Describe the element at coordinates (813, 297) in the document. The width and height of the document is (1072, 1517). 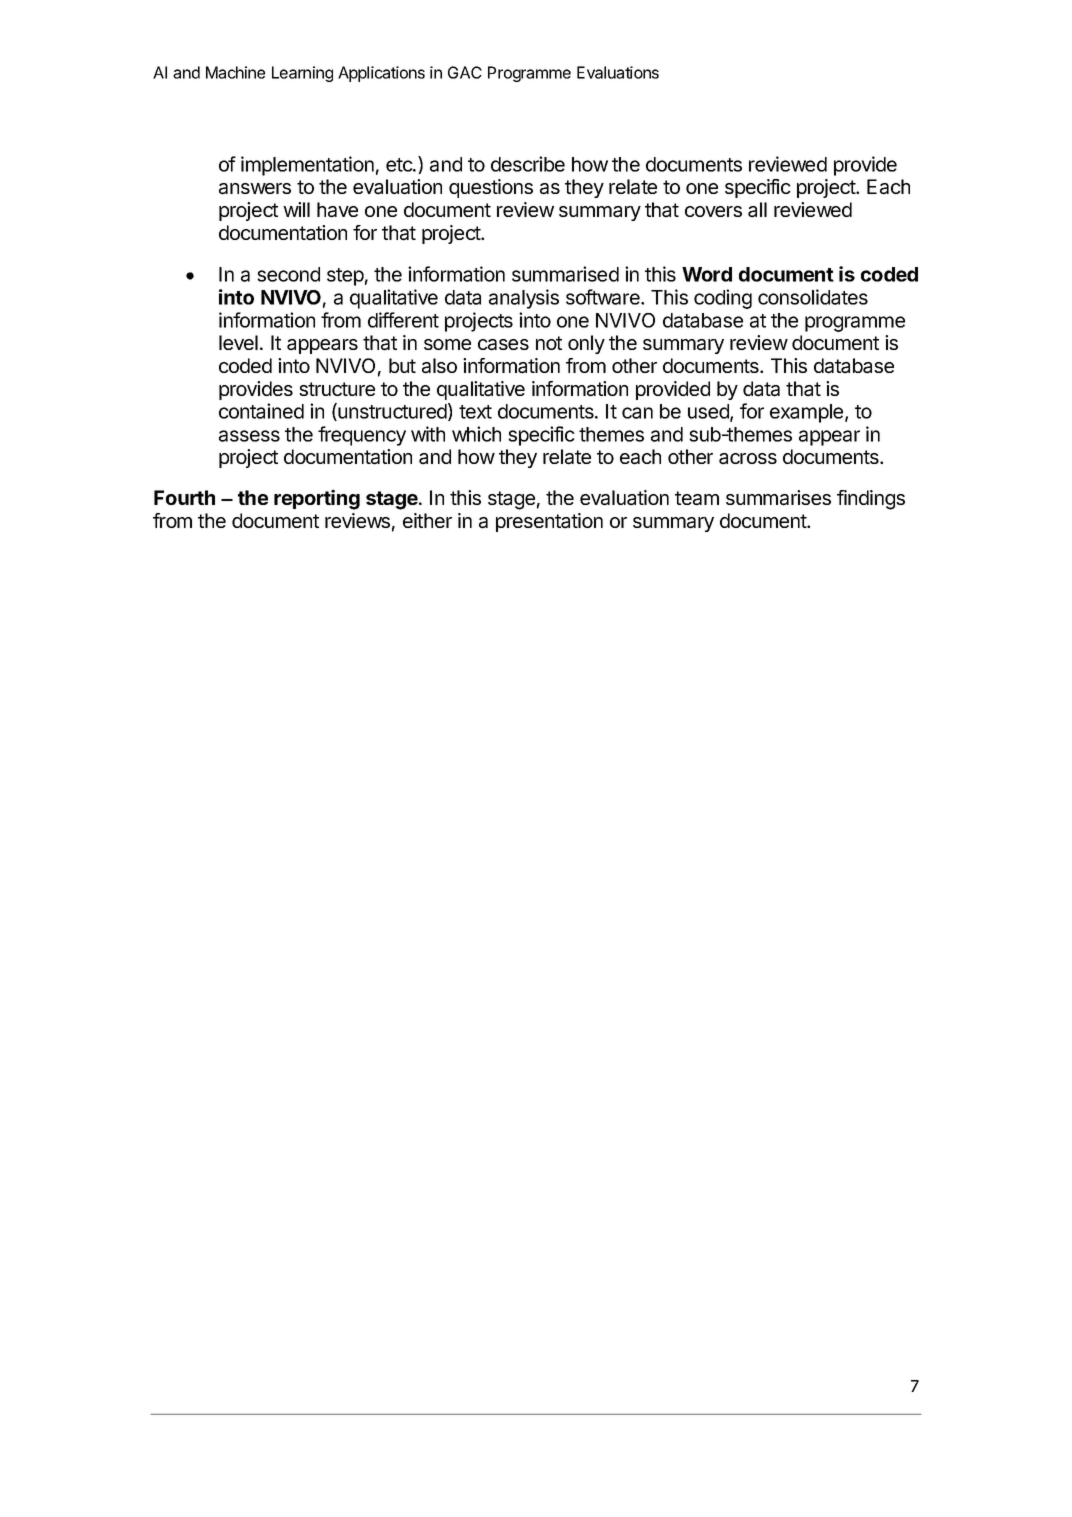
I see `consolidates` at that location.
